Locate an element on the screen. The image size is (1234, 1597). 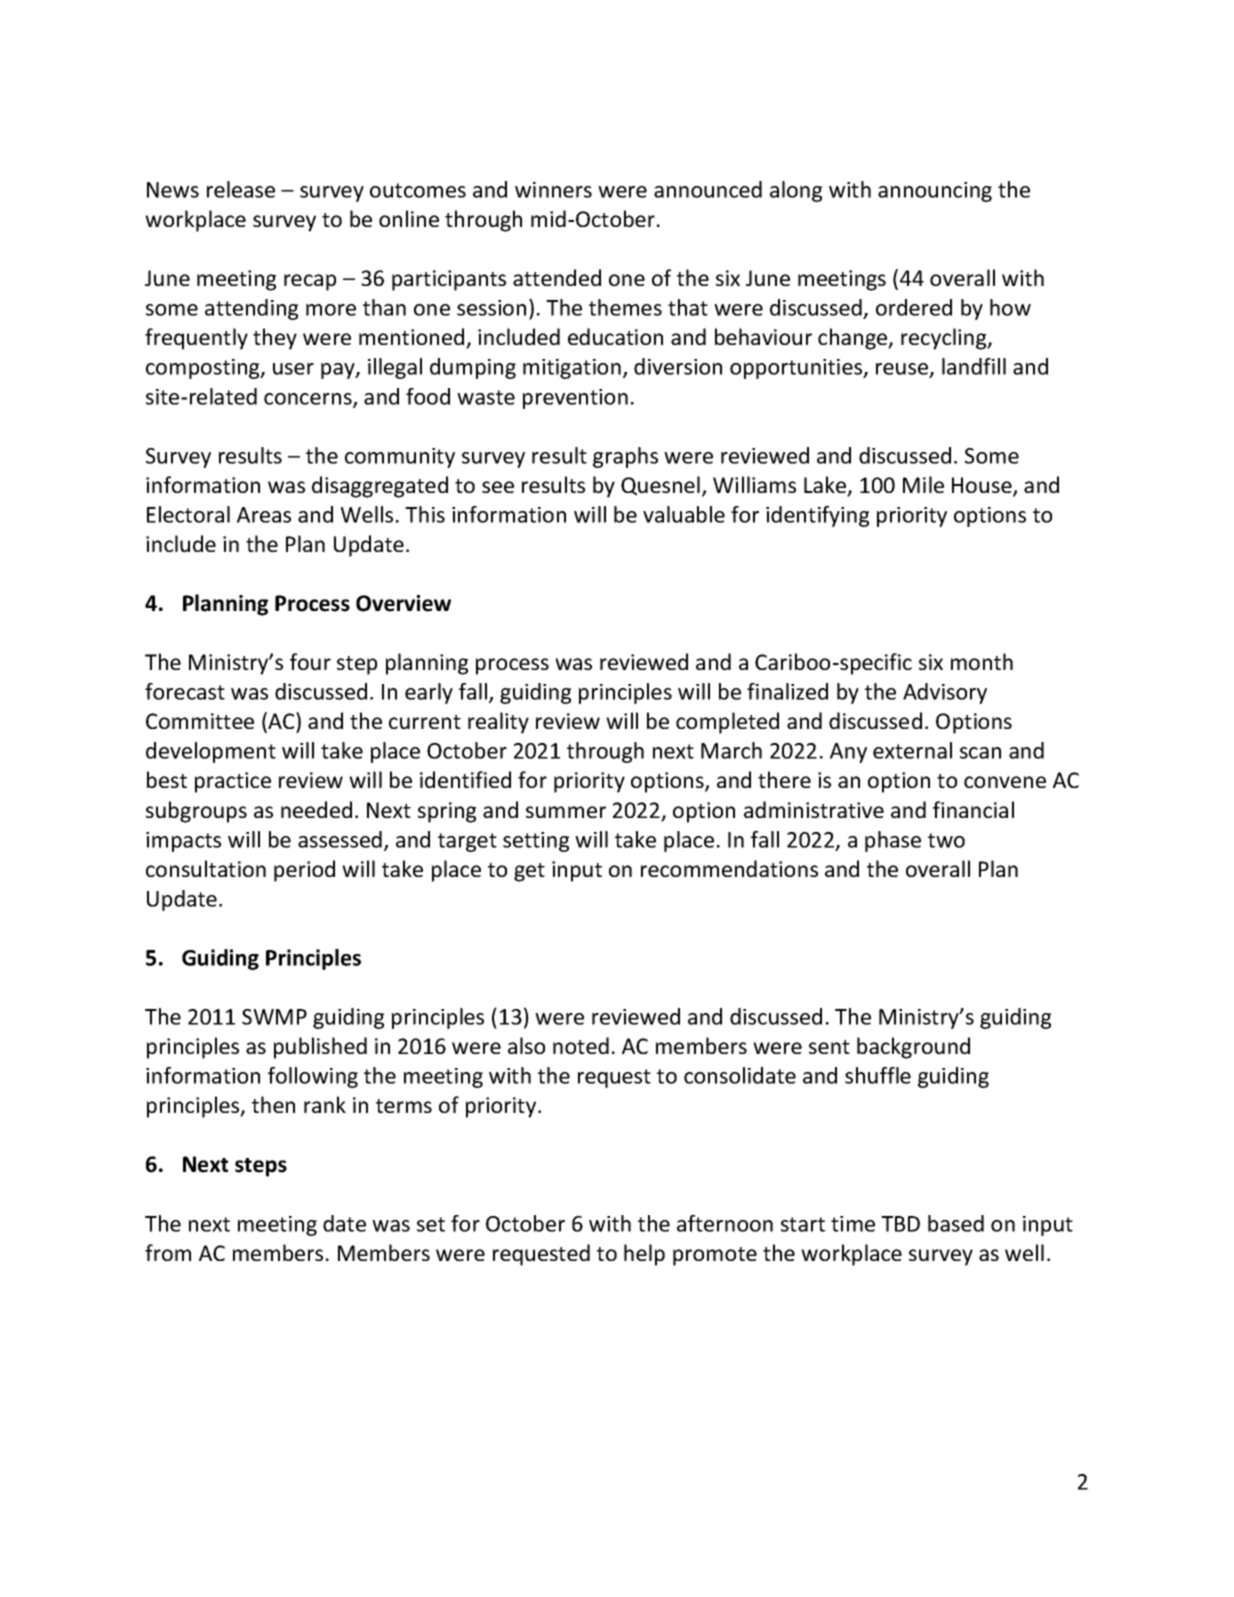
Areas is located at coordinates (264, 515).
